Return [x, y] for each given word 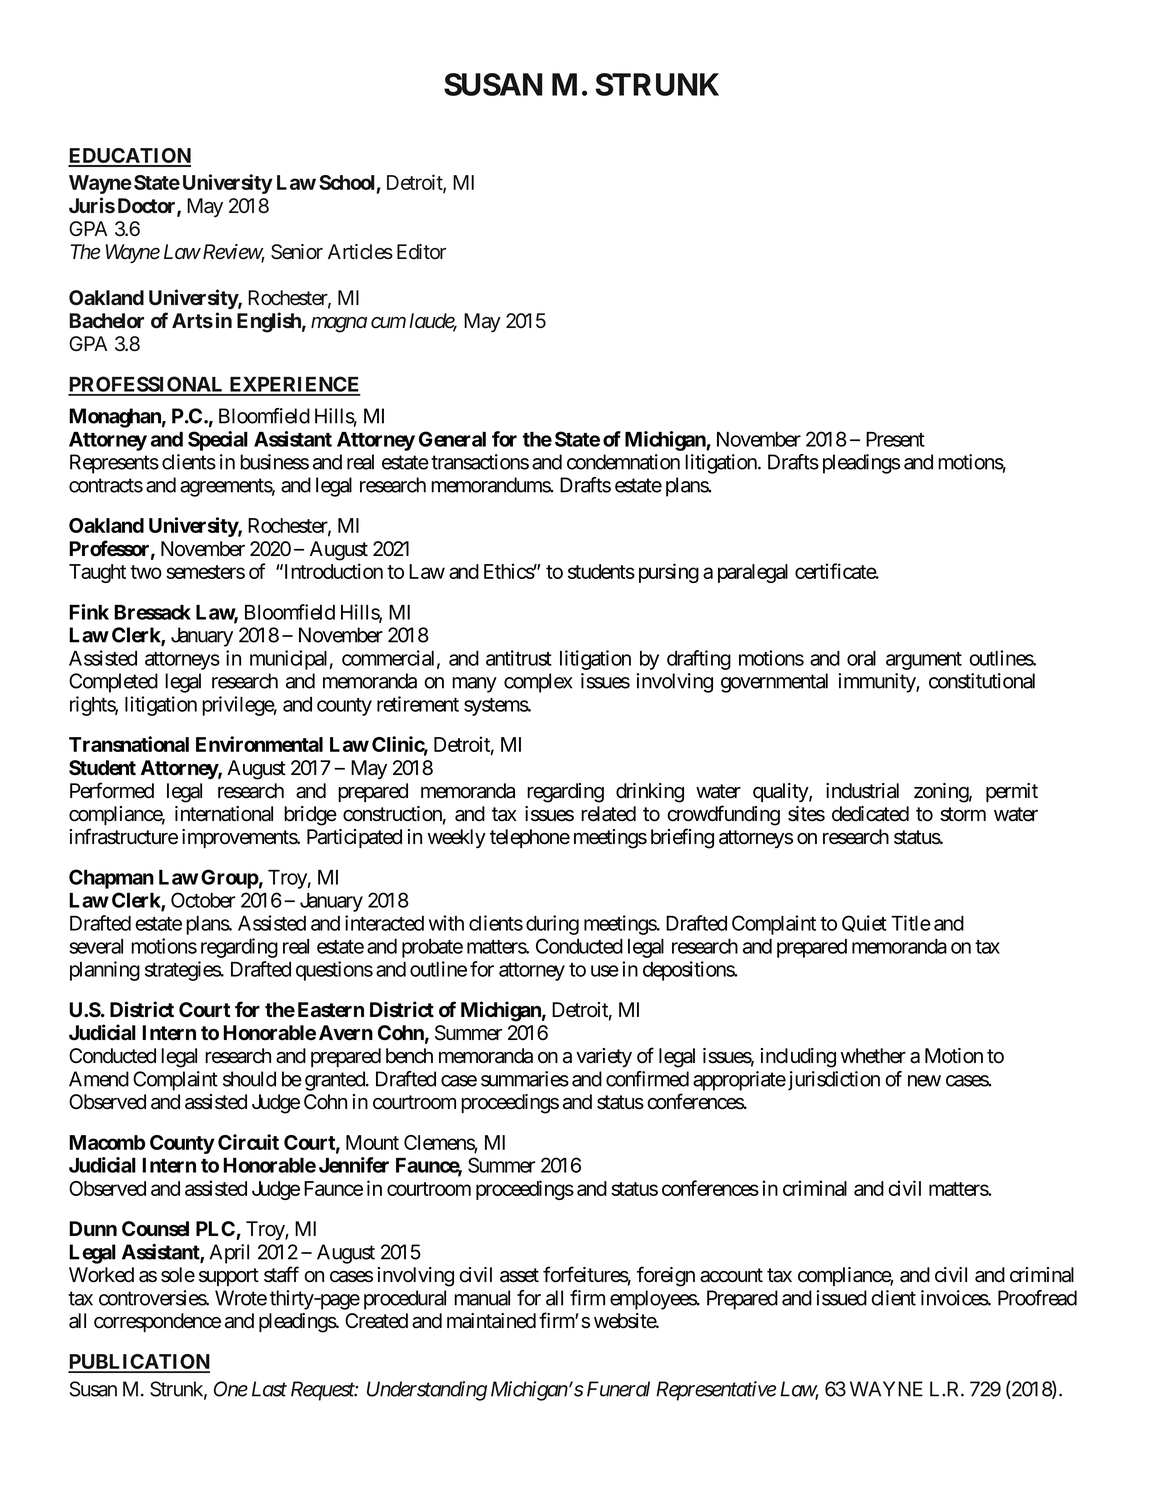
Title [911, 923]
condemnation [623, 462]
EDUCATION [129, 157]
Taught [97, 573]
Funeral [618, 1389]
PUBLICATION [139, 1363]
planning [105, 971]
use [605, 971]
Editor [421, 252]
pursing [669, 573]
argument [924, 661]
